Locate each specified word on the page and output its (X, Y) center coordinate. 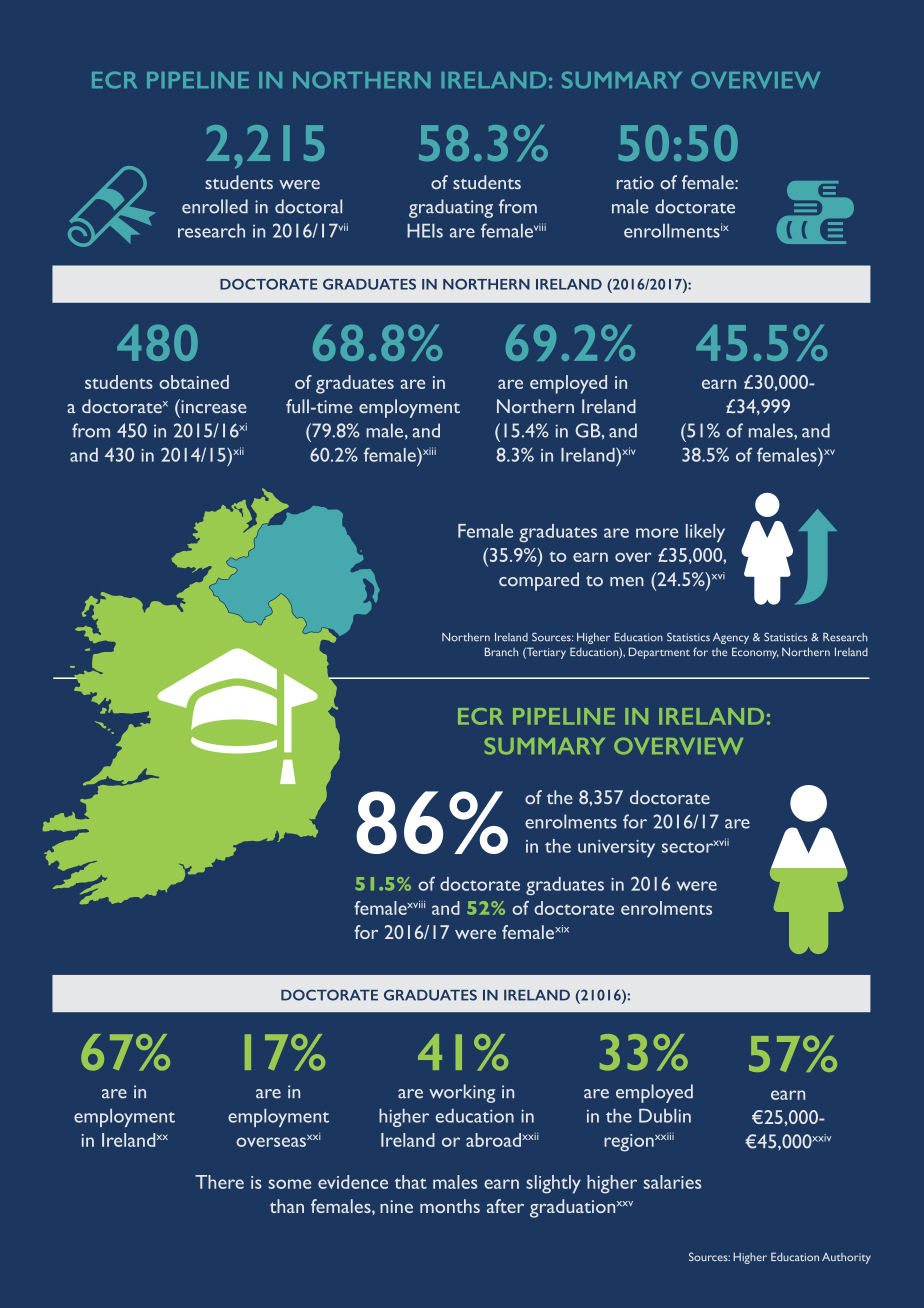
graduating (451, 208)
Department (659, 653)
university (616, 848)
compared (539, 581)
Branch (501, 651)
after (505, 1206)
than (287, 1206)
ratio (635, 182)
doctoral (308, 206)
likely (705, 533)
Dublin (665, 1116)
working (462, 1093)
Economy (755, 653)
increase (213, 406)
